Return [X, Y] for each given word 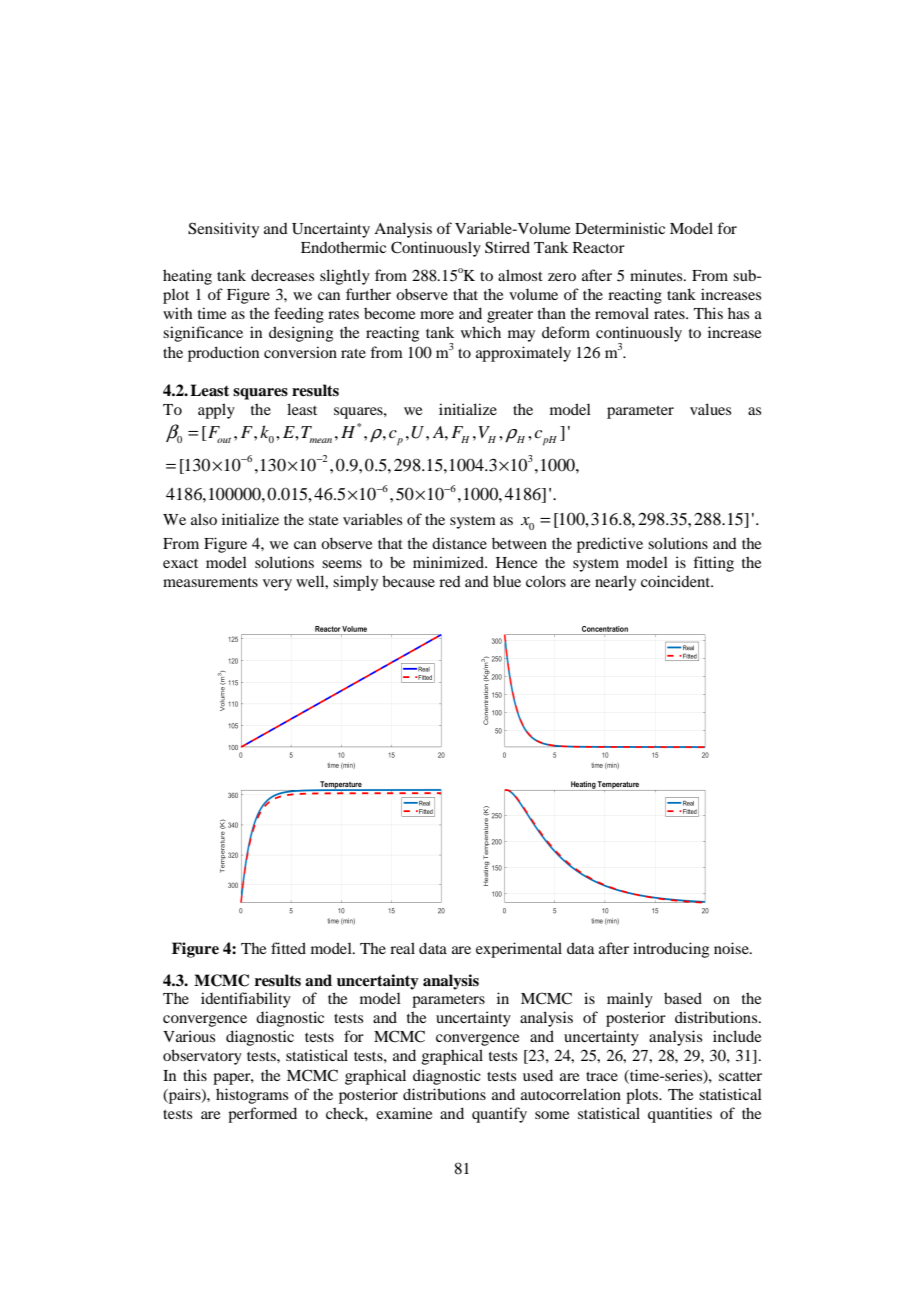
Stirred [507, 247]
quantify [499, 1115]
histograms [252, 1096]
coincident [676, 581]
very [277, 585]
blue [507, 581]
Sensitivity [223, 230]
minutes [657, 275]
